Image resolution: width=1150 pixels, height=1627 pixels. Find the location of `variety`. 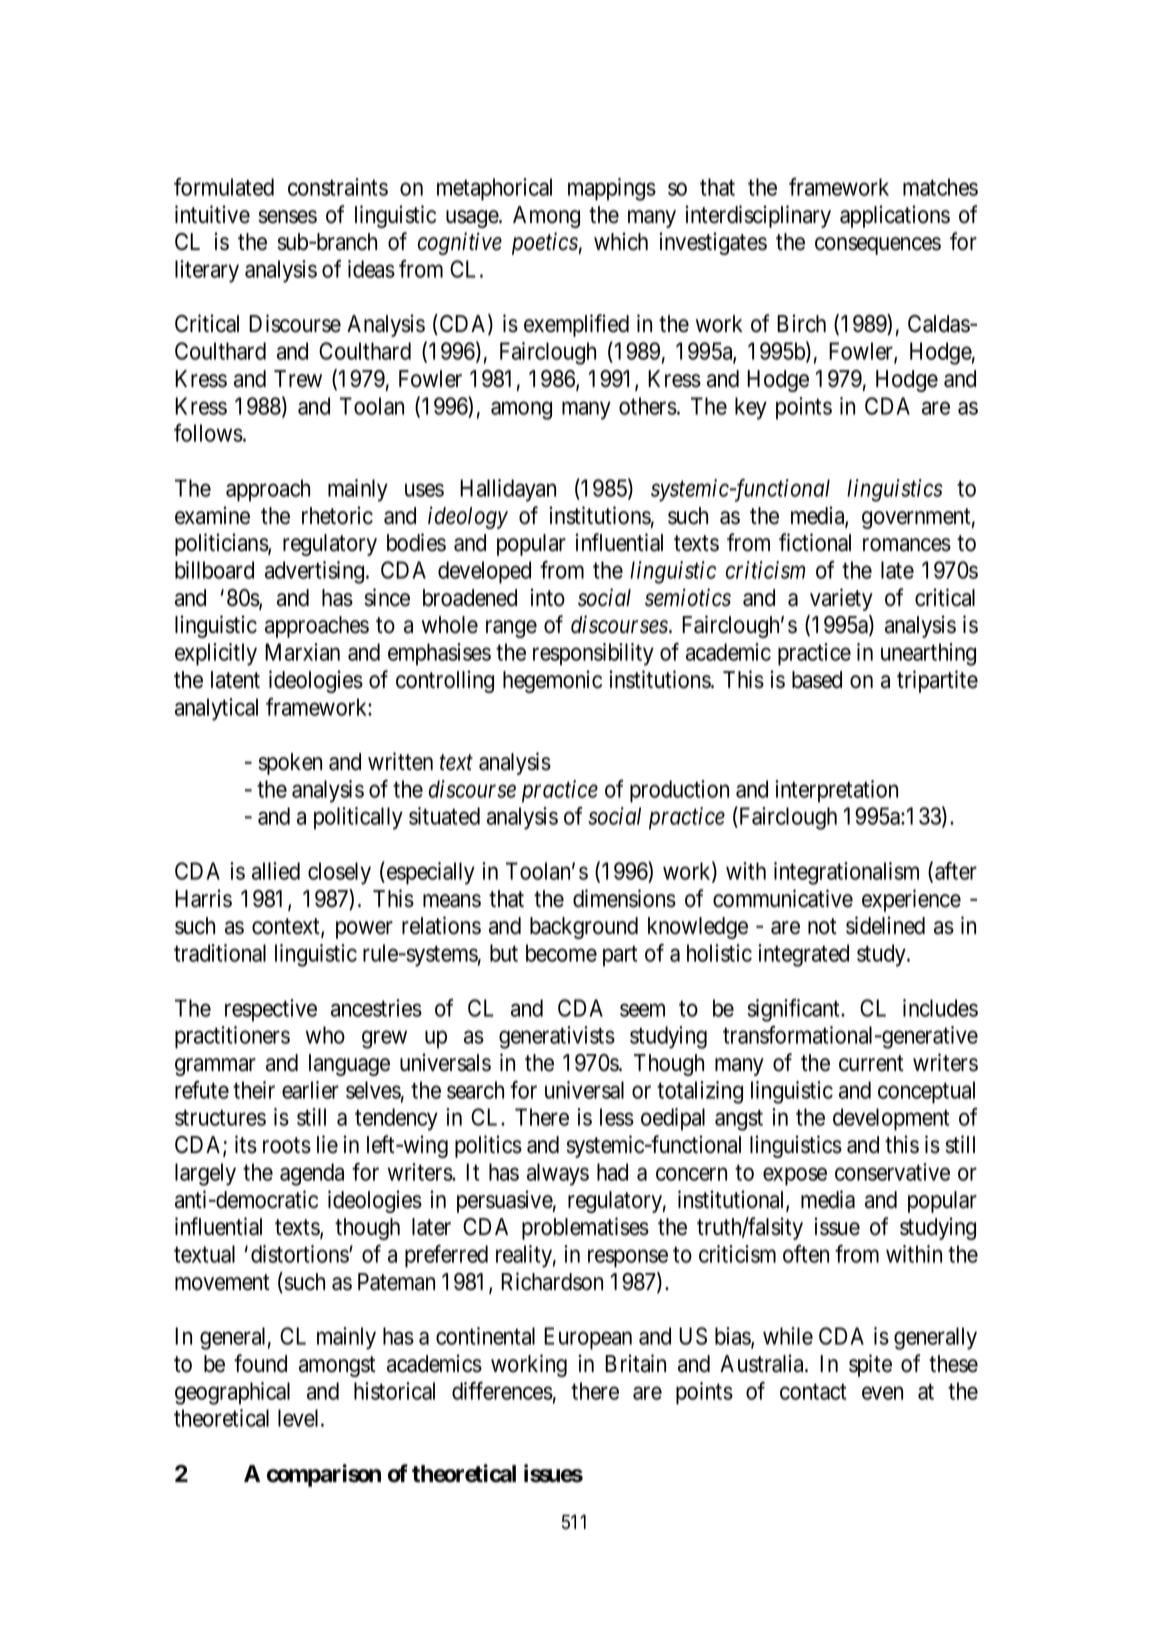

variety is located at coordinates (841, 599).
